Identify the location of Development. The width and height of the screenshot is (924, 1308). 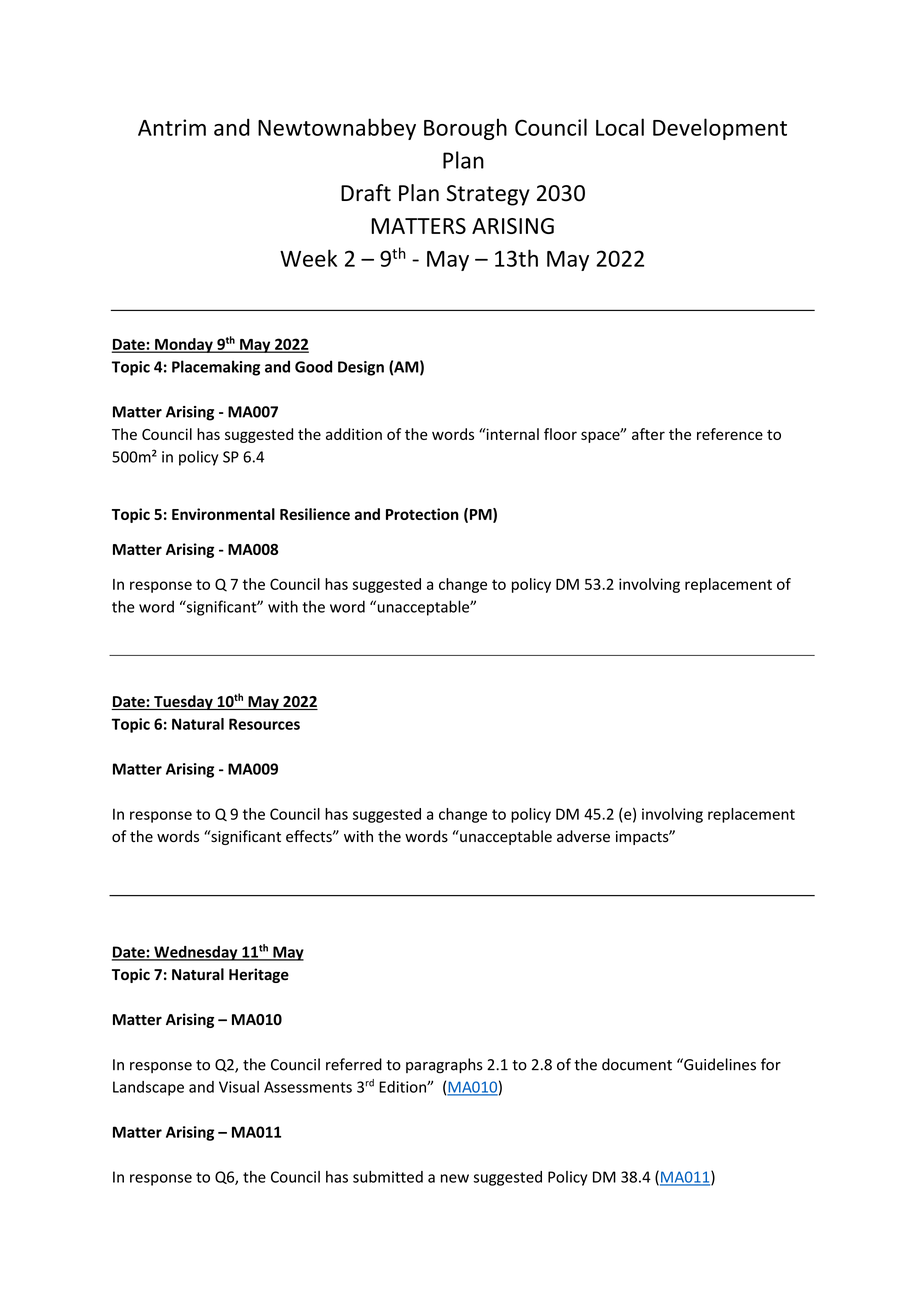
(720, 129).
